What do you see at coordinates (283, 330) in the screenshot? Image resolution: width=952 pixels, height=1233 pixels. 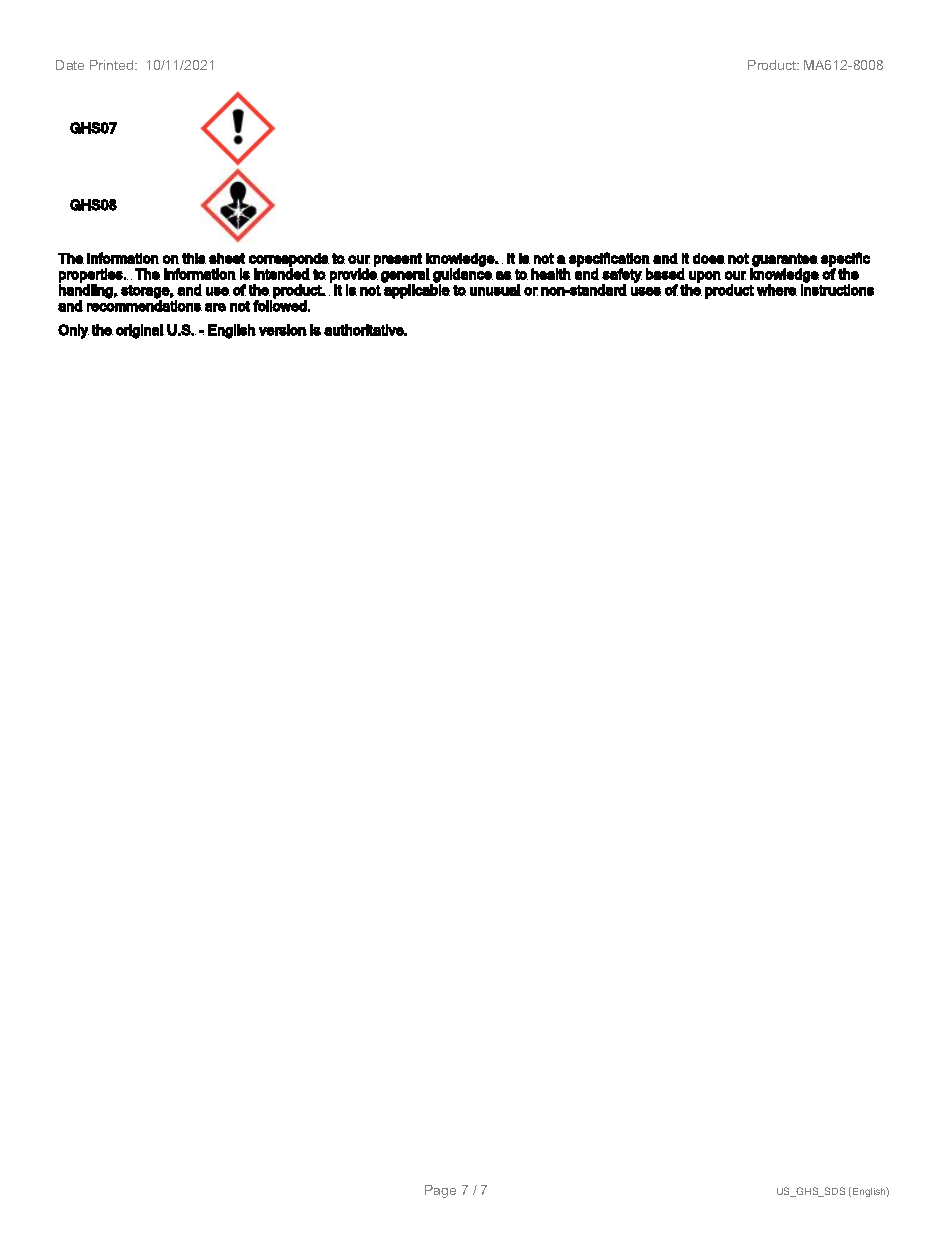 I see `version` at bounding box center [283, 330].
